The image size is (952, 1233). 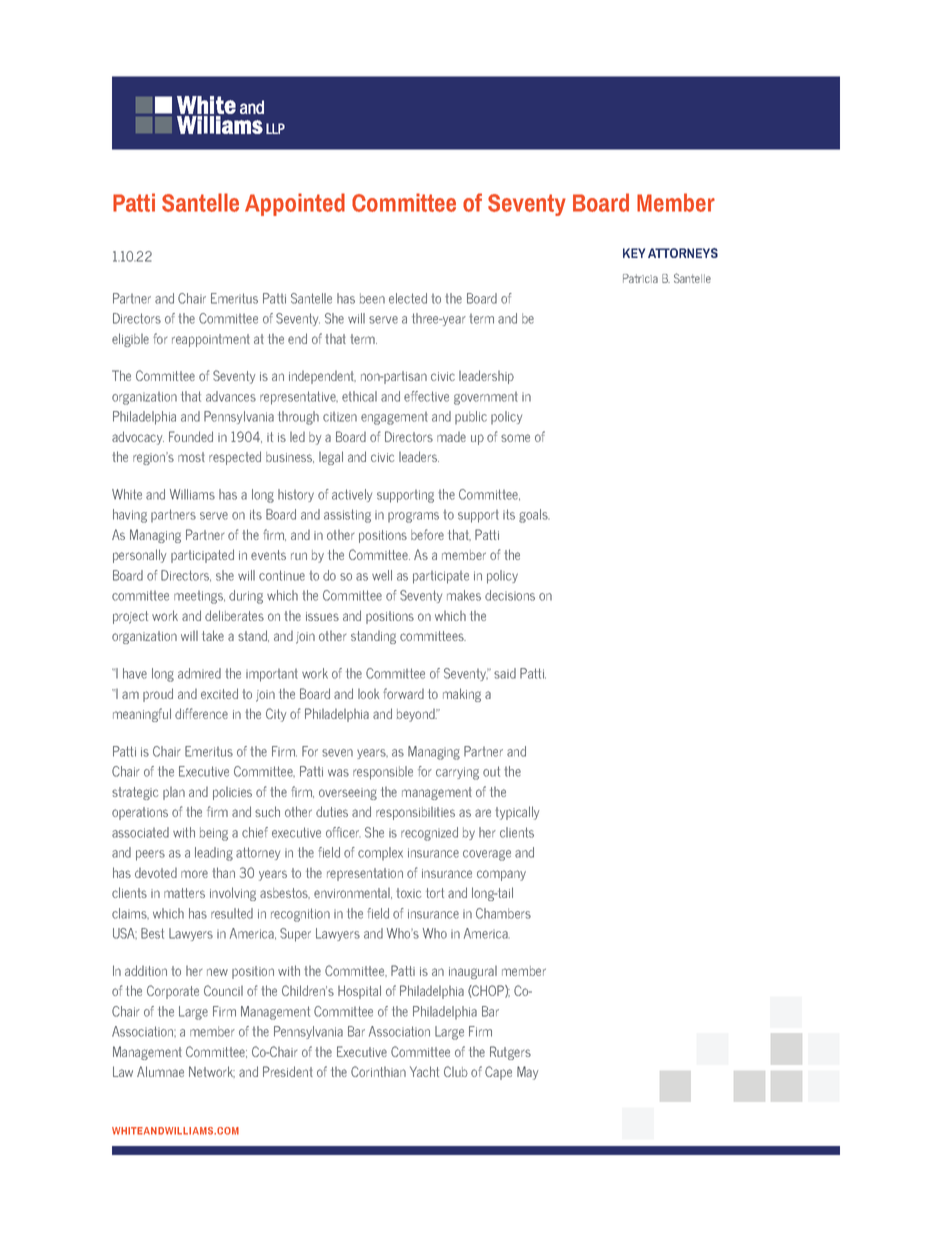 I want to click on engagement, so click(x=394, y=418).
